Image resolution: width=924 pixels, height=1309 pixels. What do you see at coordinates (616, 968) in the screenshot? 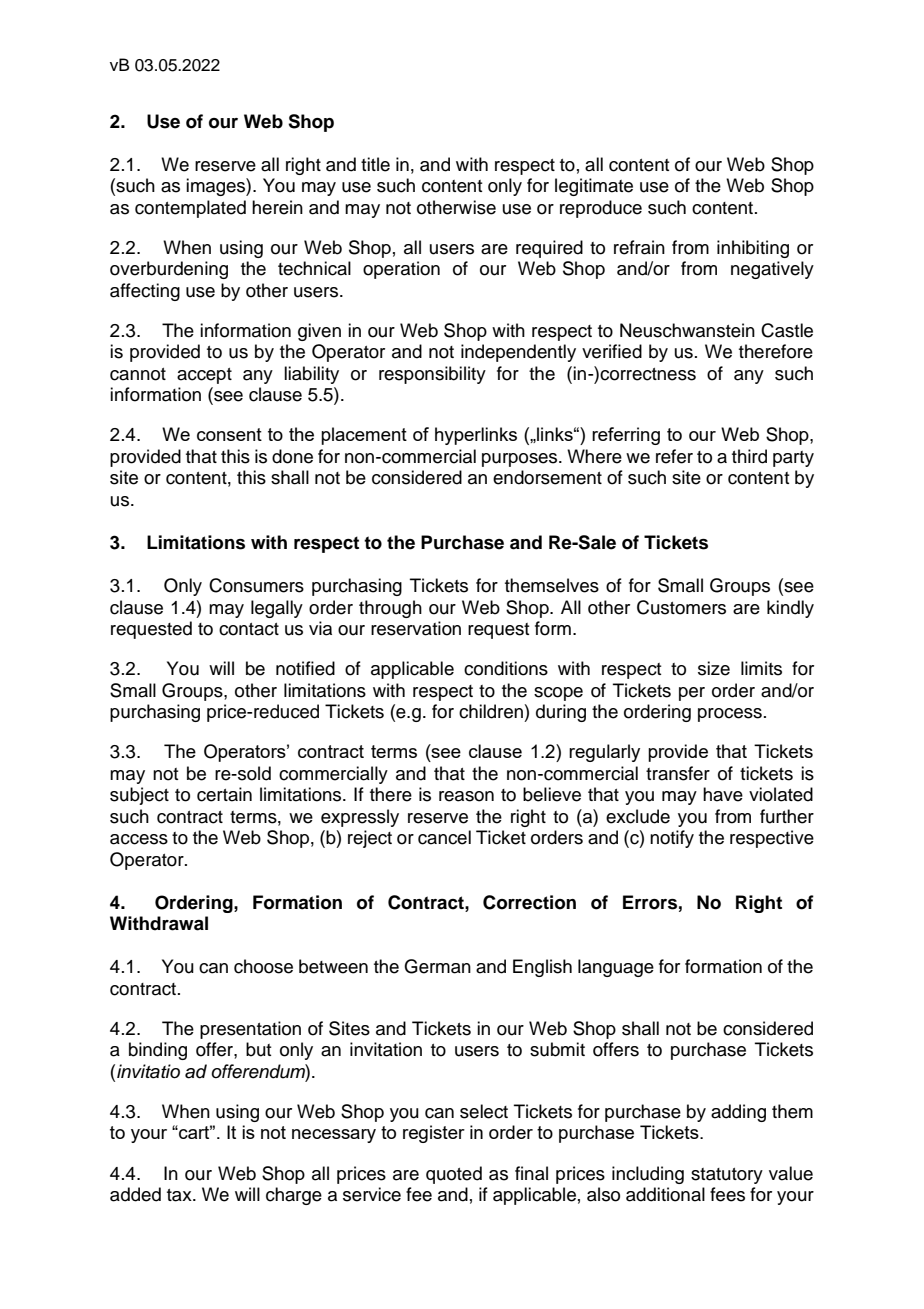
I see `language` at bounding box center [616, 968].
